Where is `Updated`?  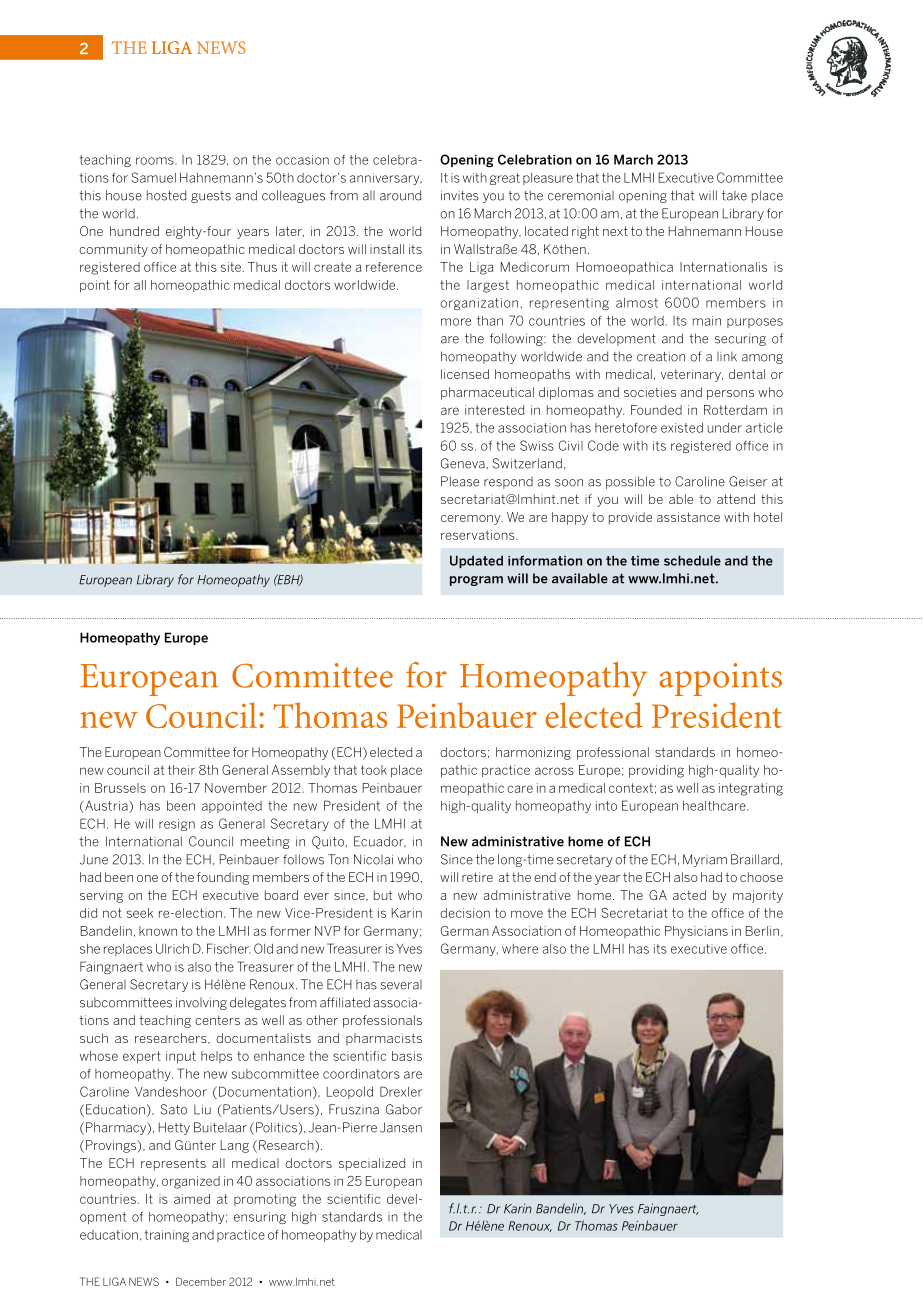
Updated is located at coordinates (476, 561).
